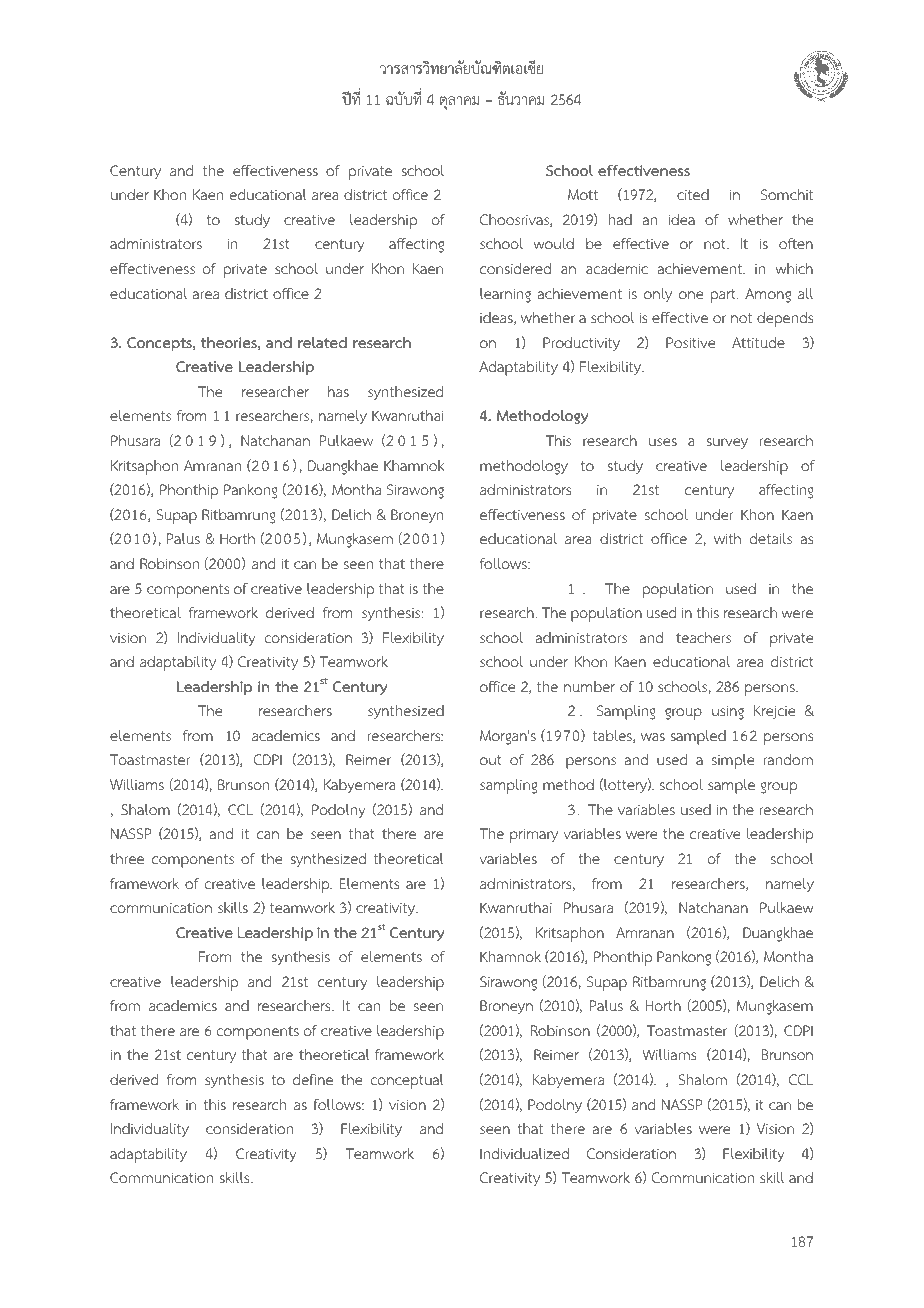 This document has height=1308, width=924. What do you see at coordinates (338, 391) in the document?
I see `has` at bounding box center [338, 391].
